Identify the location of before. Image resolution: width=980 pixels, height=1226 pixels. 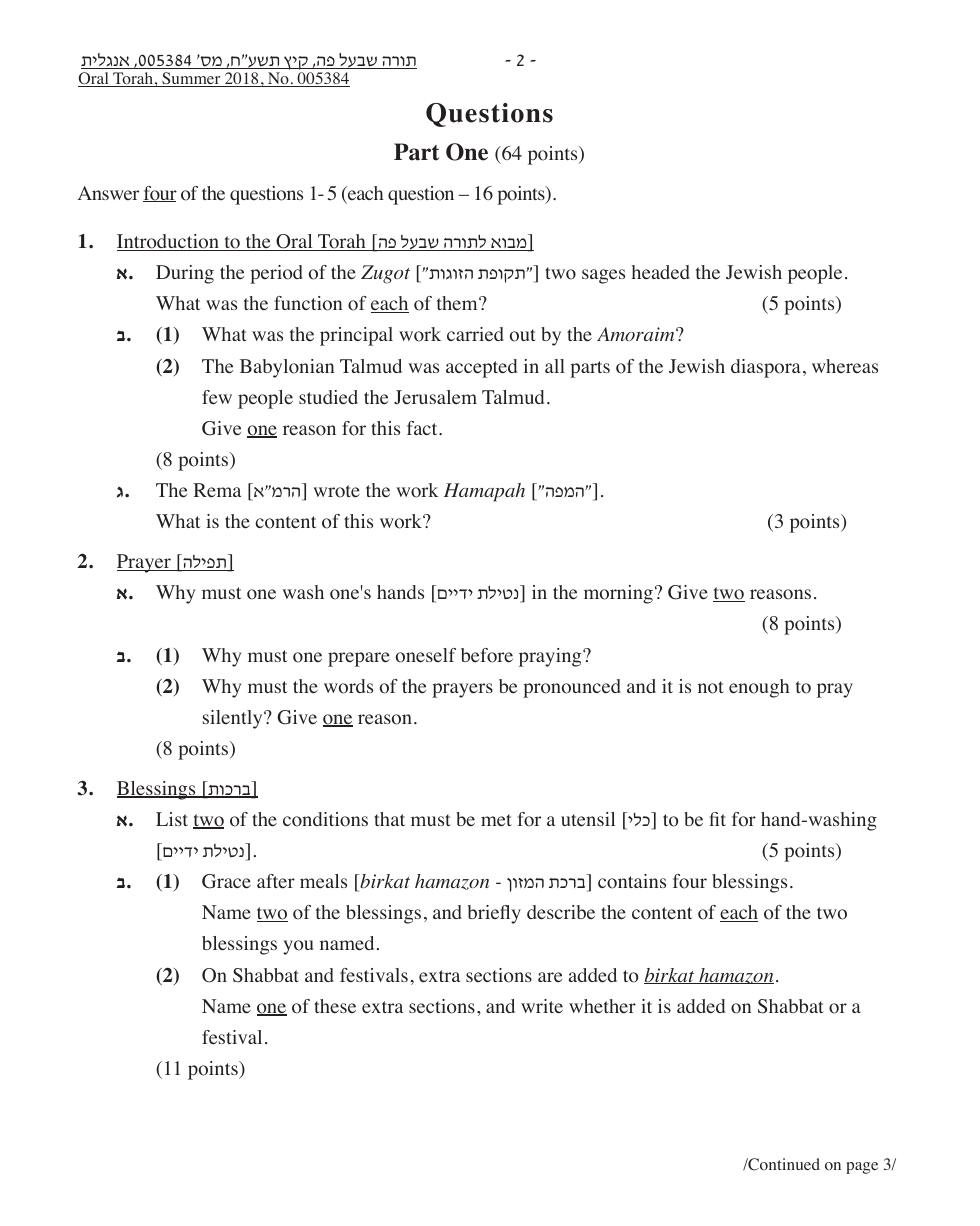
(487, 655).
